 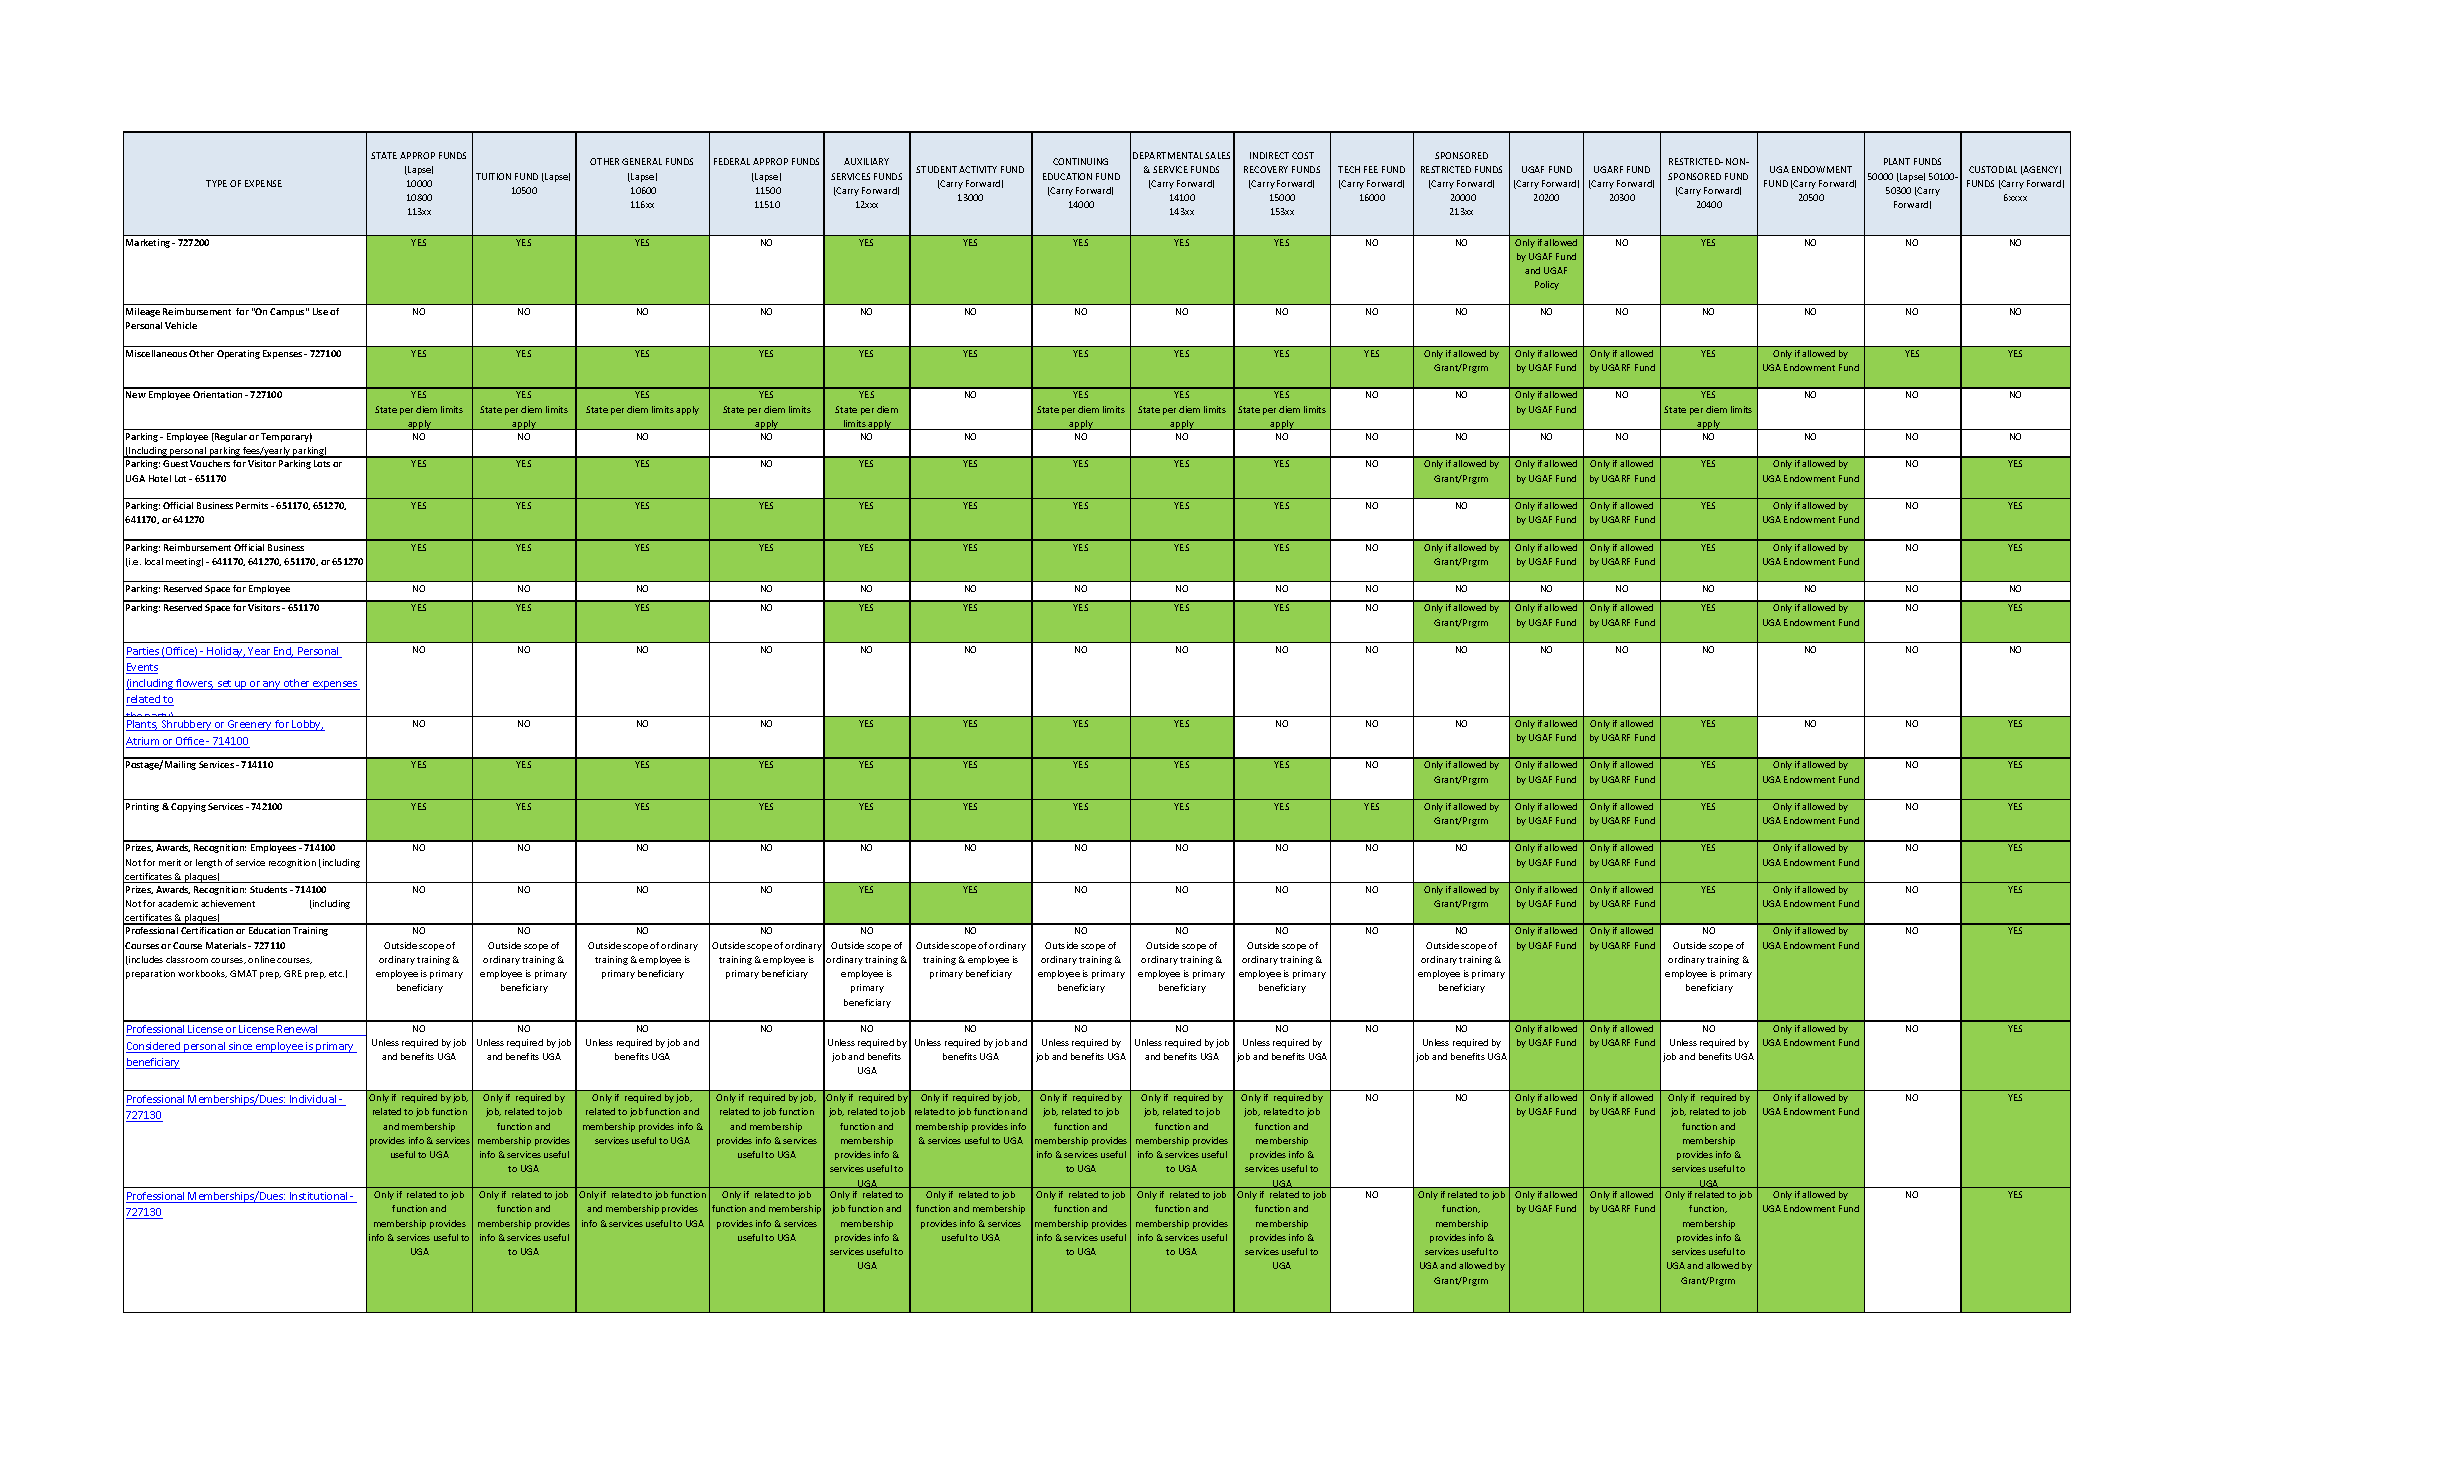 I want to click on CUSTODIAL, so click(x=1993, y=169).
